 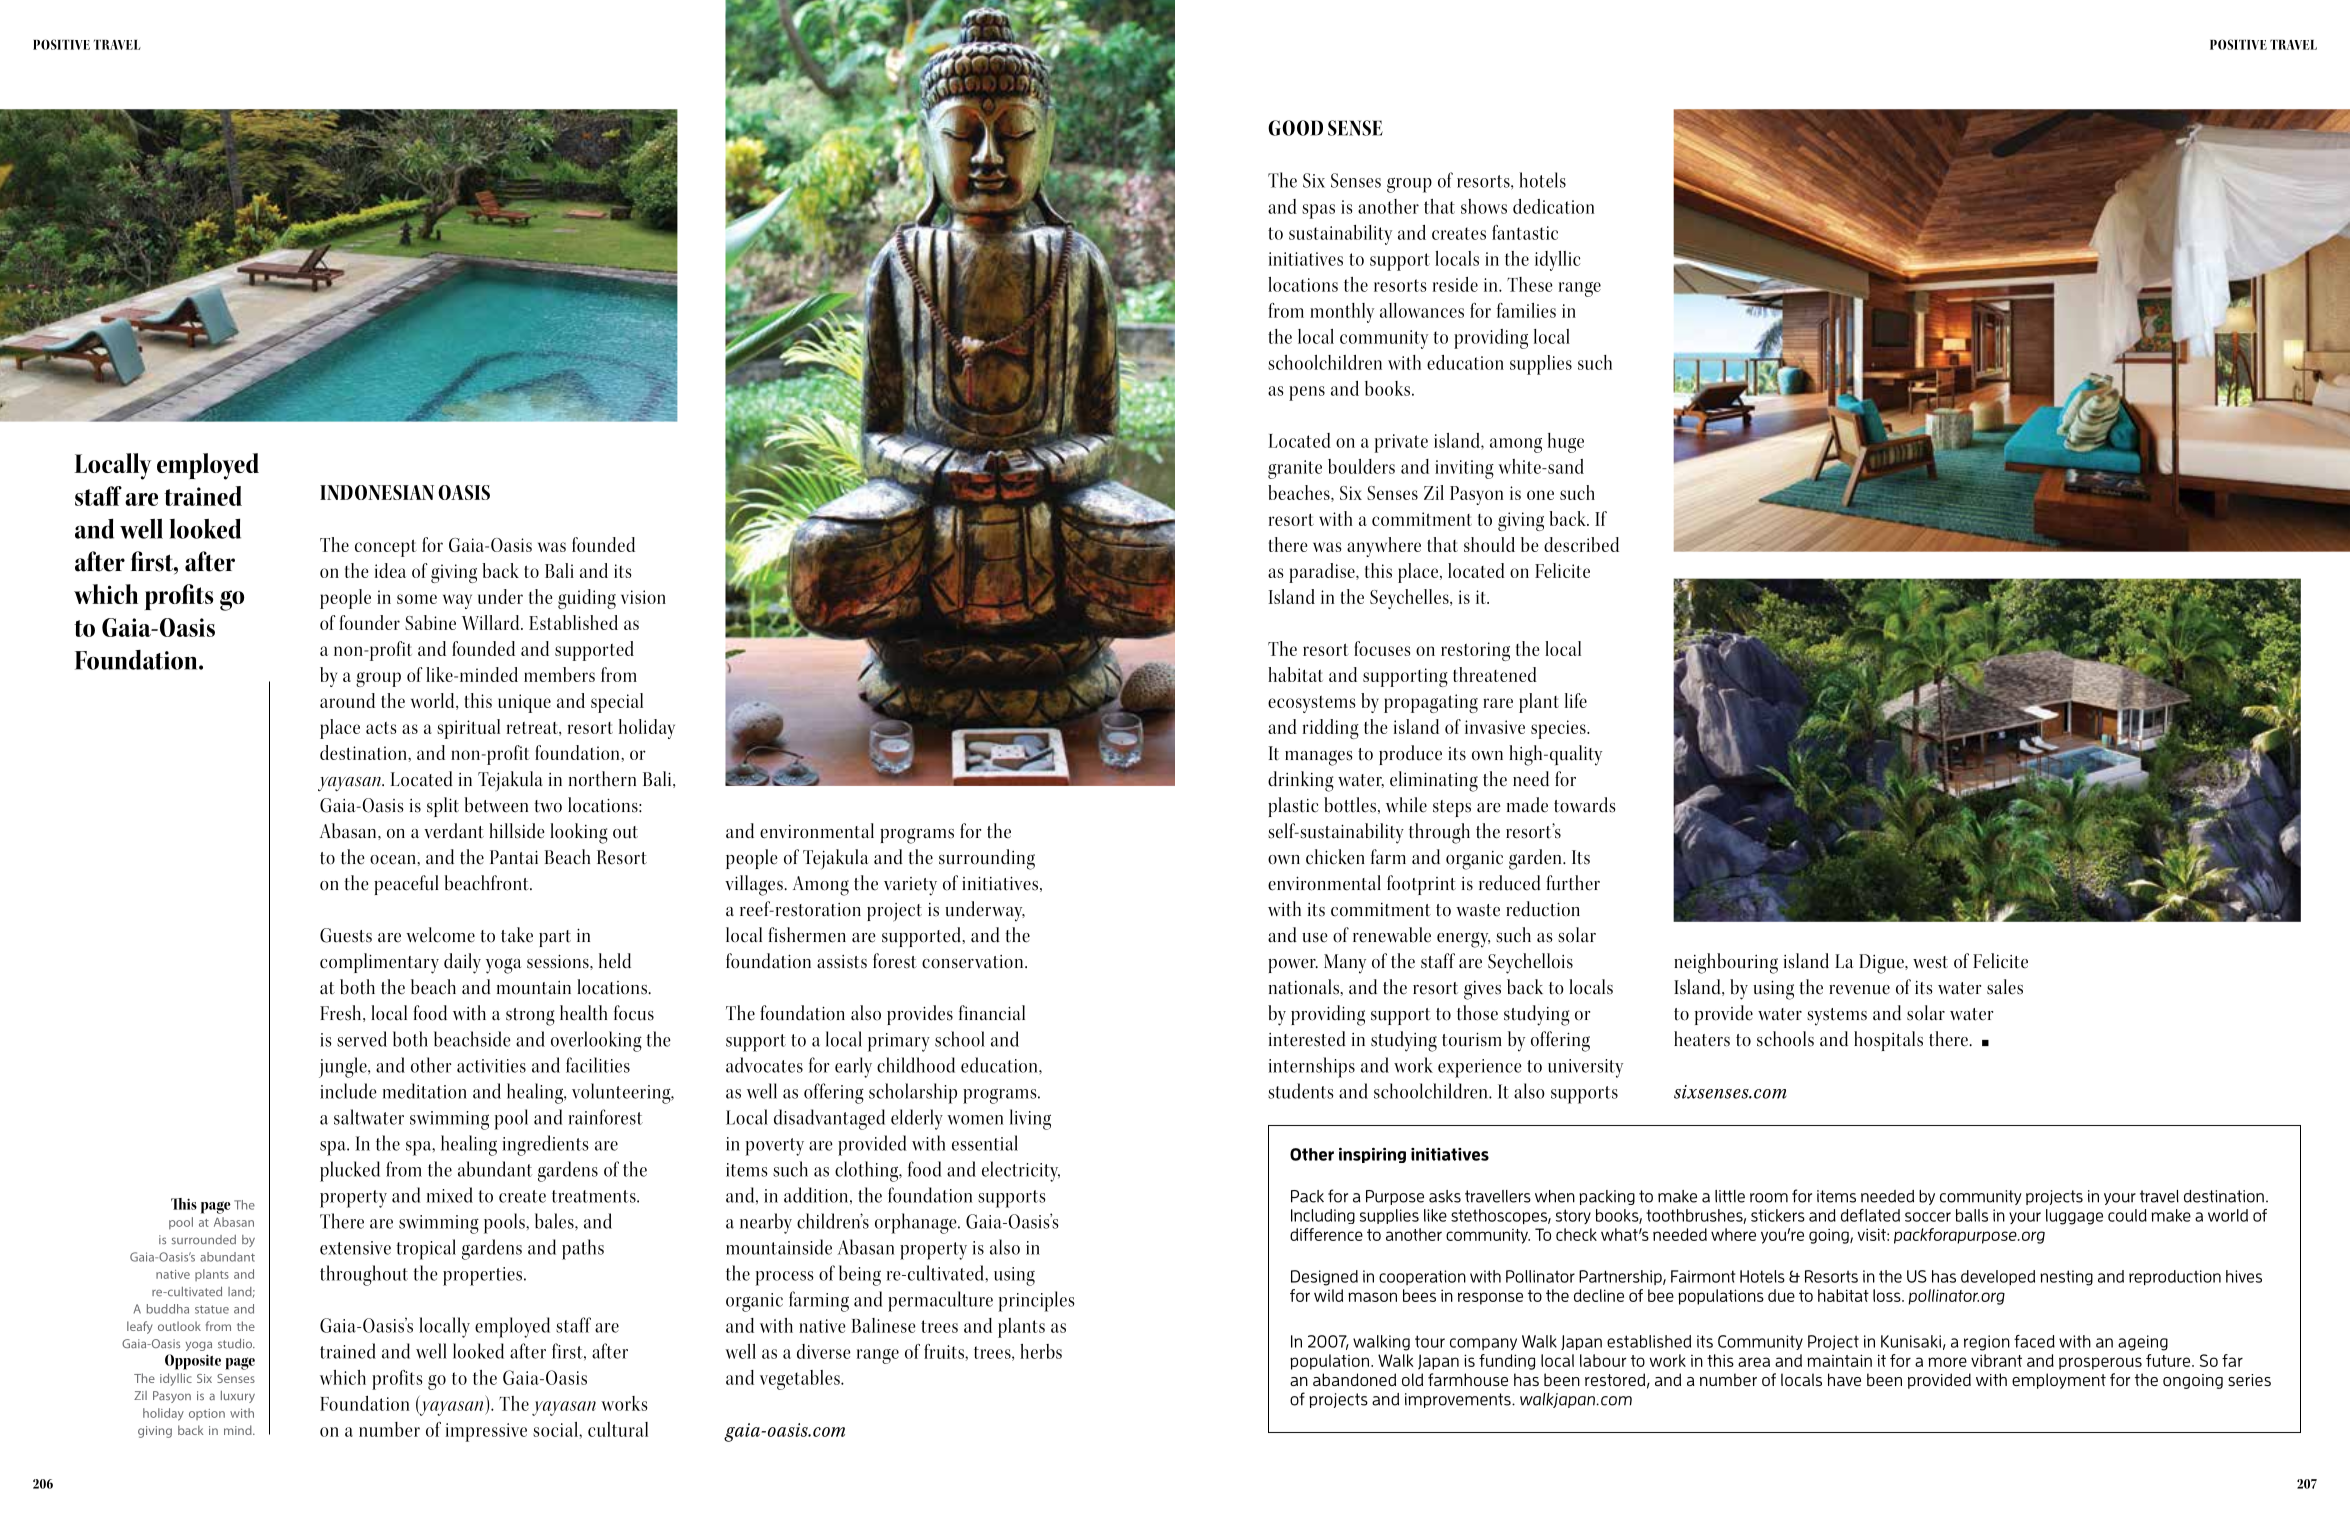 I want to click on abandoned, so click(x=1354, y=1379).
